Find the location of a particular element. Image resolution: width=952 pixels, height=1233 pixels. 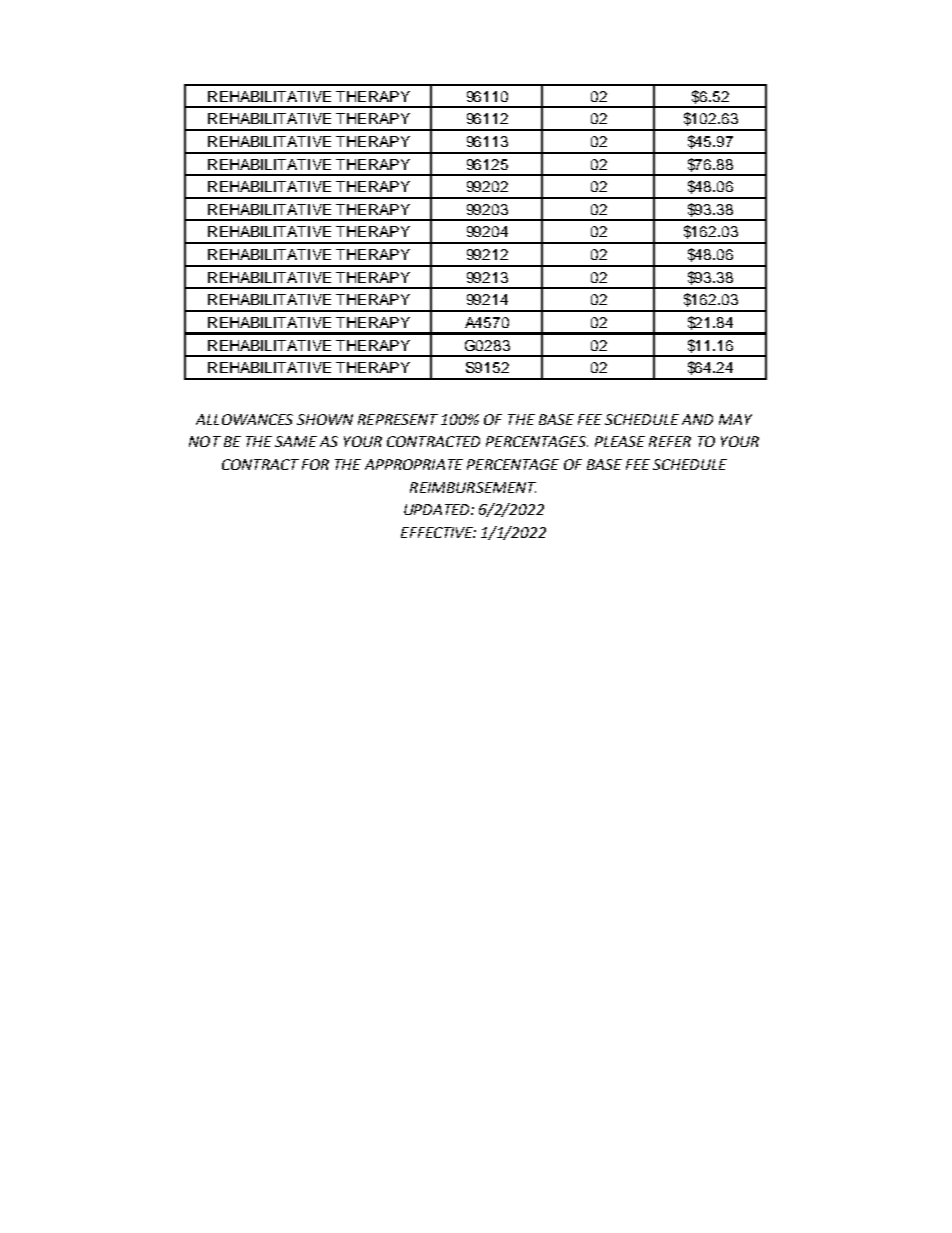

AND is located at coordinates (697, 419).
